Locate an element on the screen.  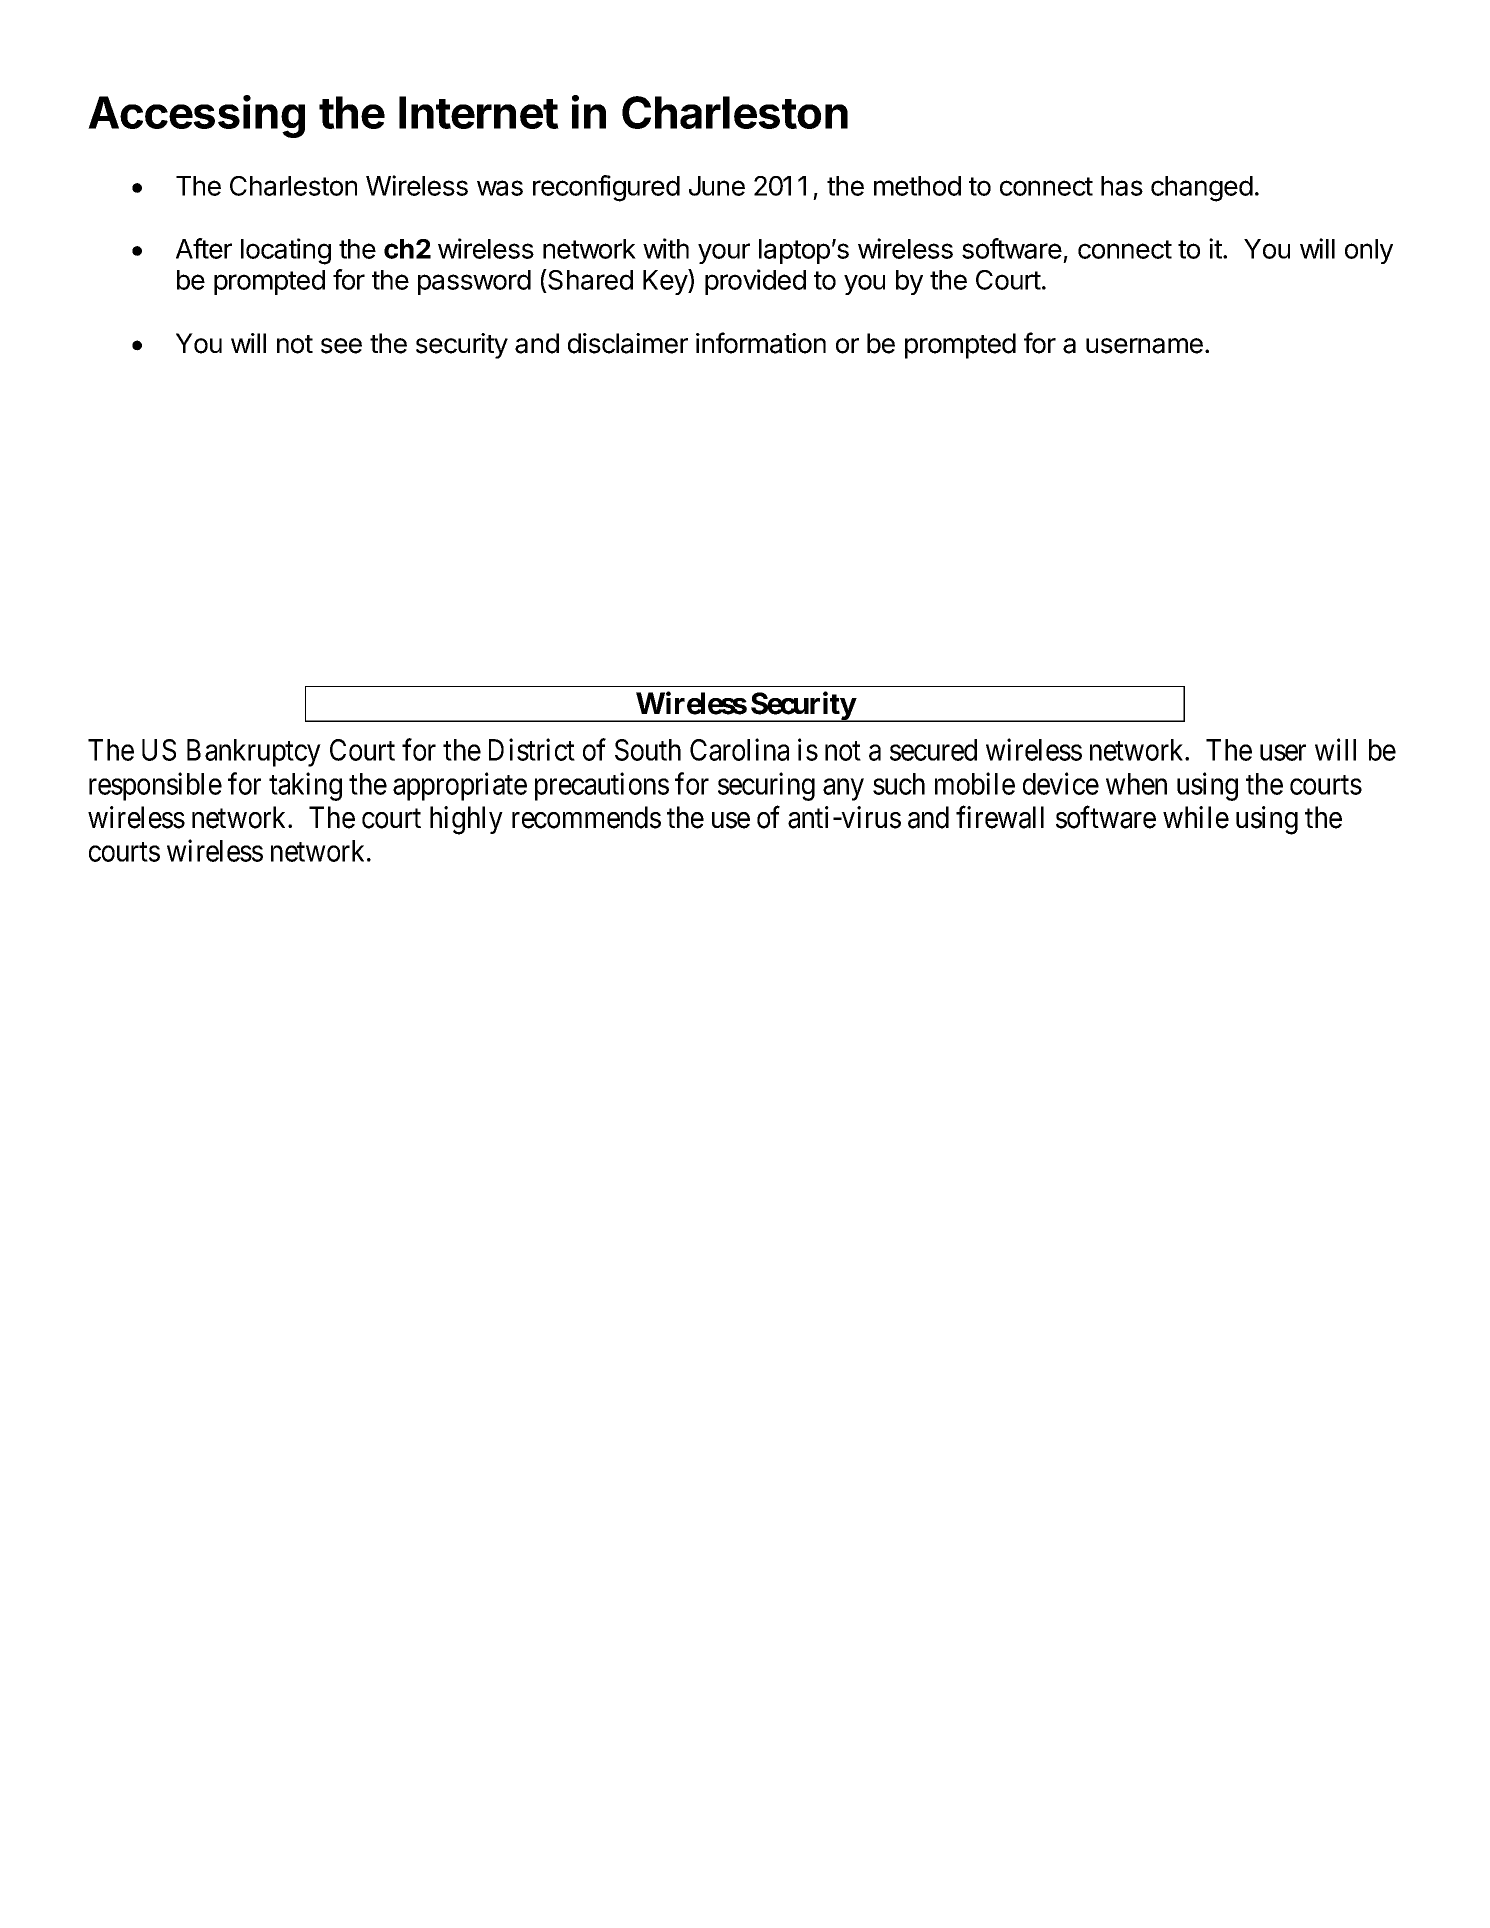
changed is located at coordinates (1202, 189).
